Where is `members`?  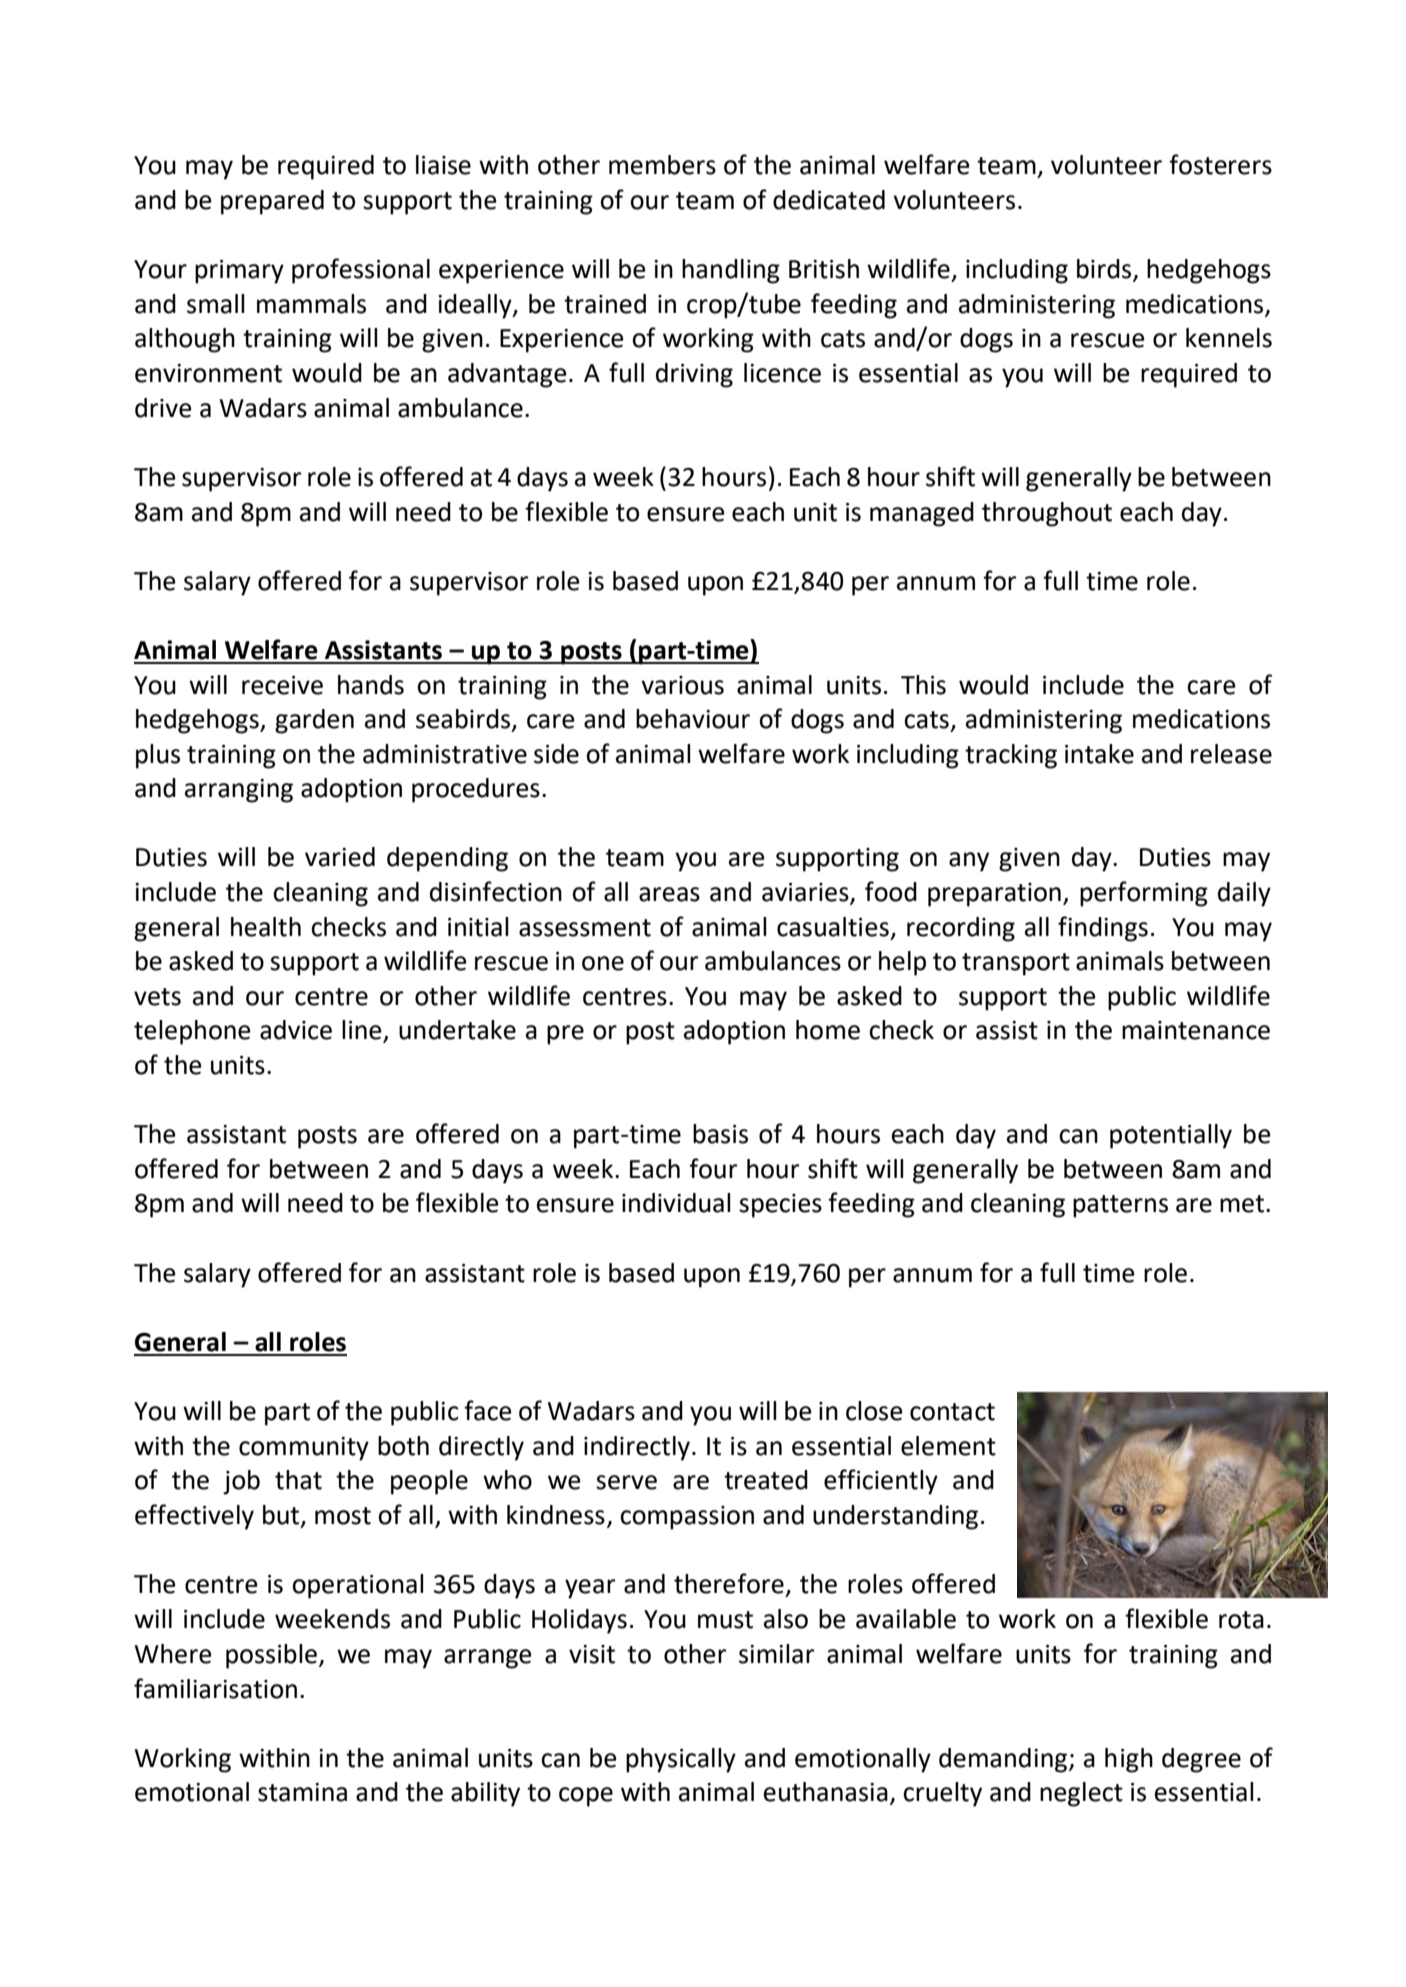 members is located at coordinates (662, 165).
